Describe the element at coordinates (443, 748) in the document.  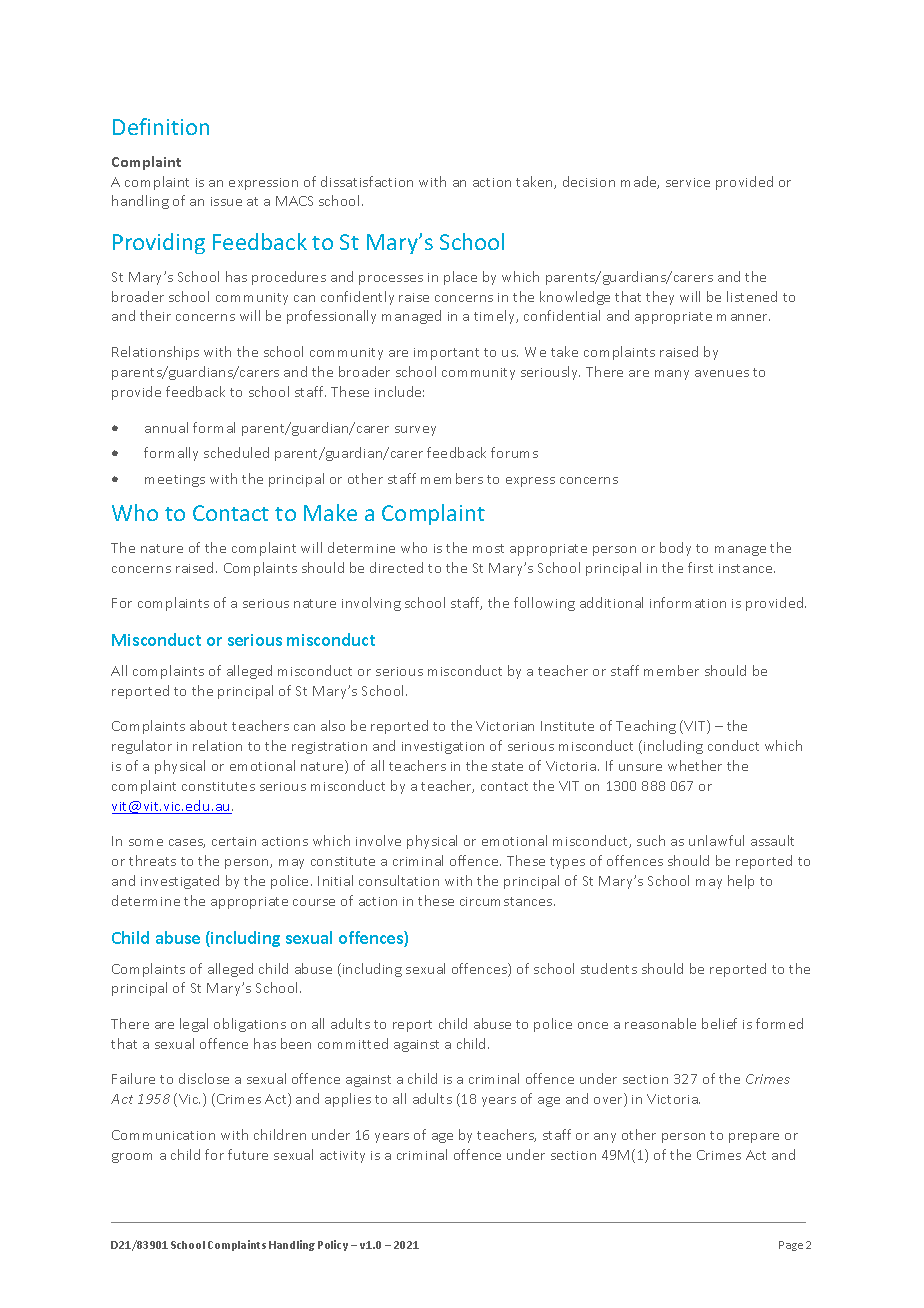
I see `investigation` at that location.
